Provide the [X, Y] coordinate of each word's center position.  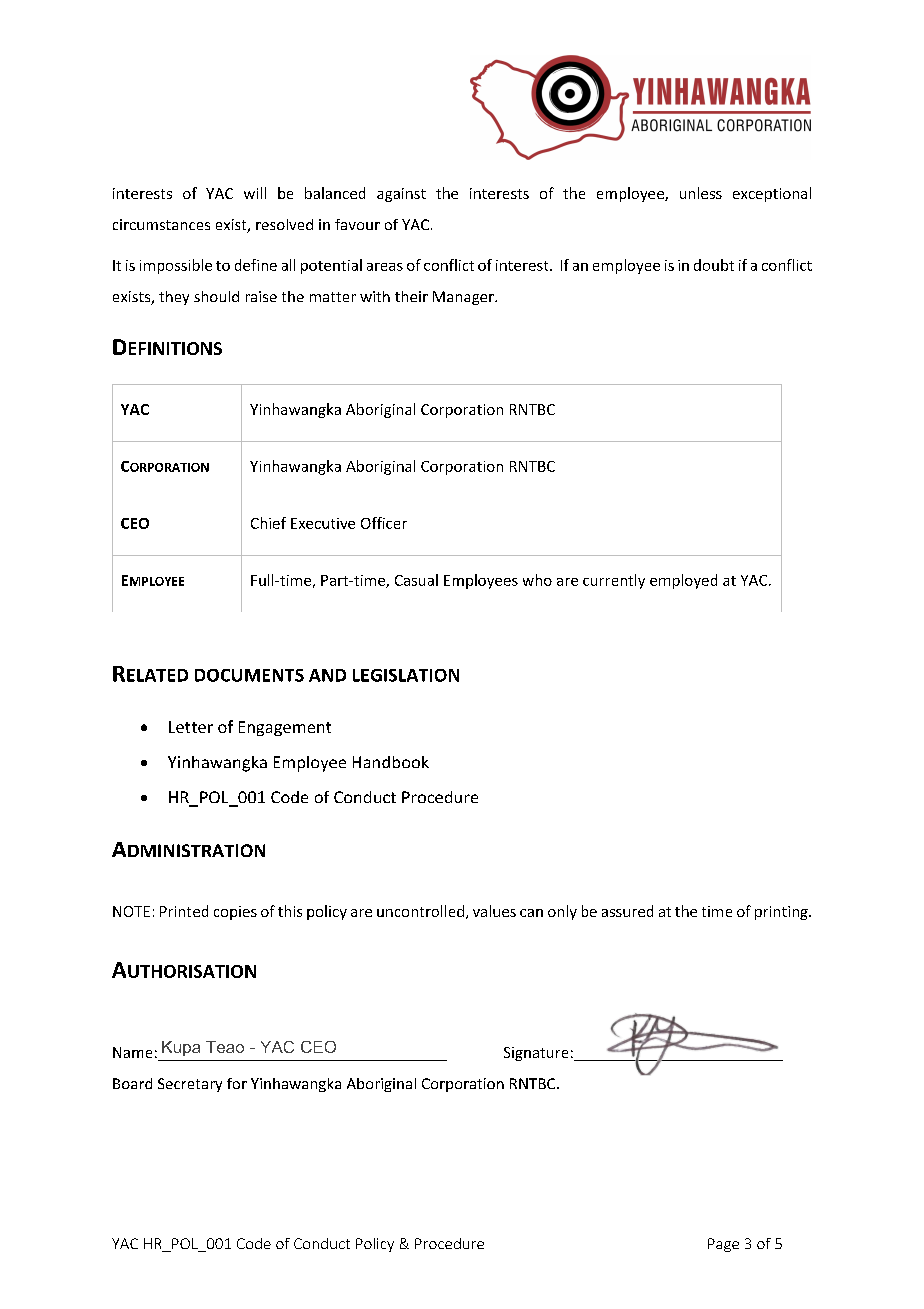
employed [683, 581]
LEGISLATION [406, 675]
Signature [536, 1054]
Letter [191, 727]
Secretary [190, 1085]
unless [701, 193]
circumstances [161, 224]
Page [723, 1245]
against [401, 195]
